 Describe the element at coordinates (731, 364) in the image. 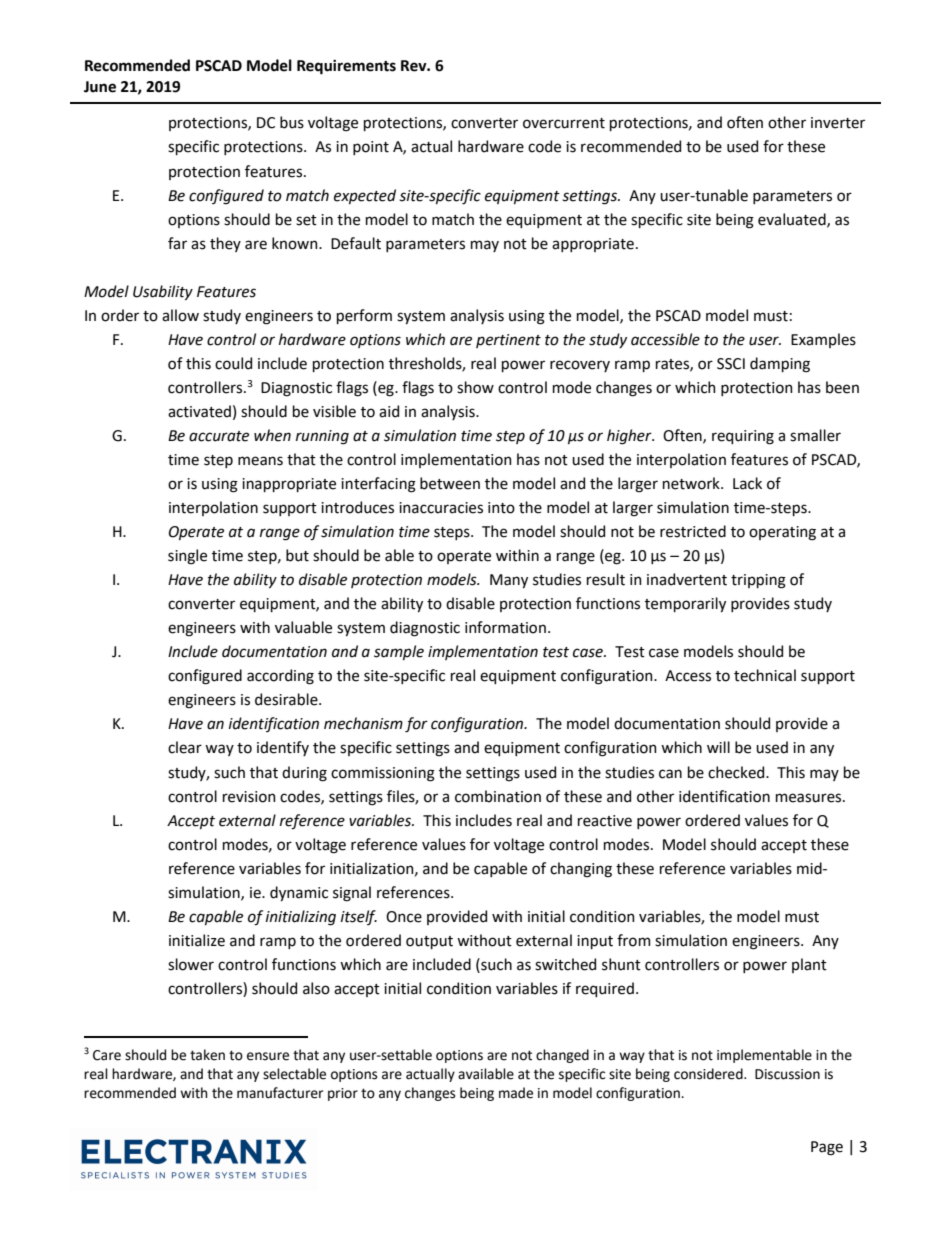

I see `SSCI` at that location.
